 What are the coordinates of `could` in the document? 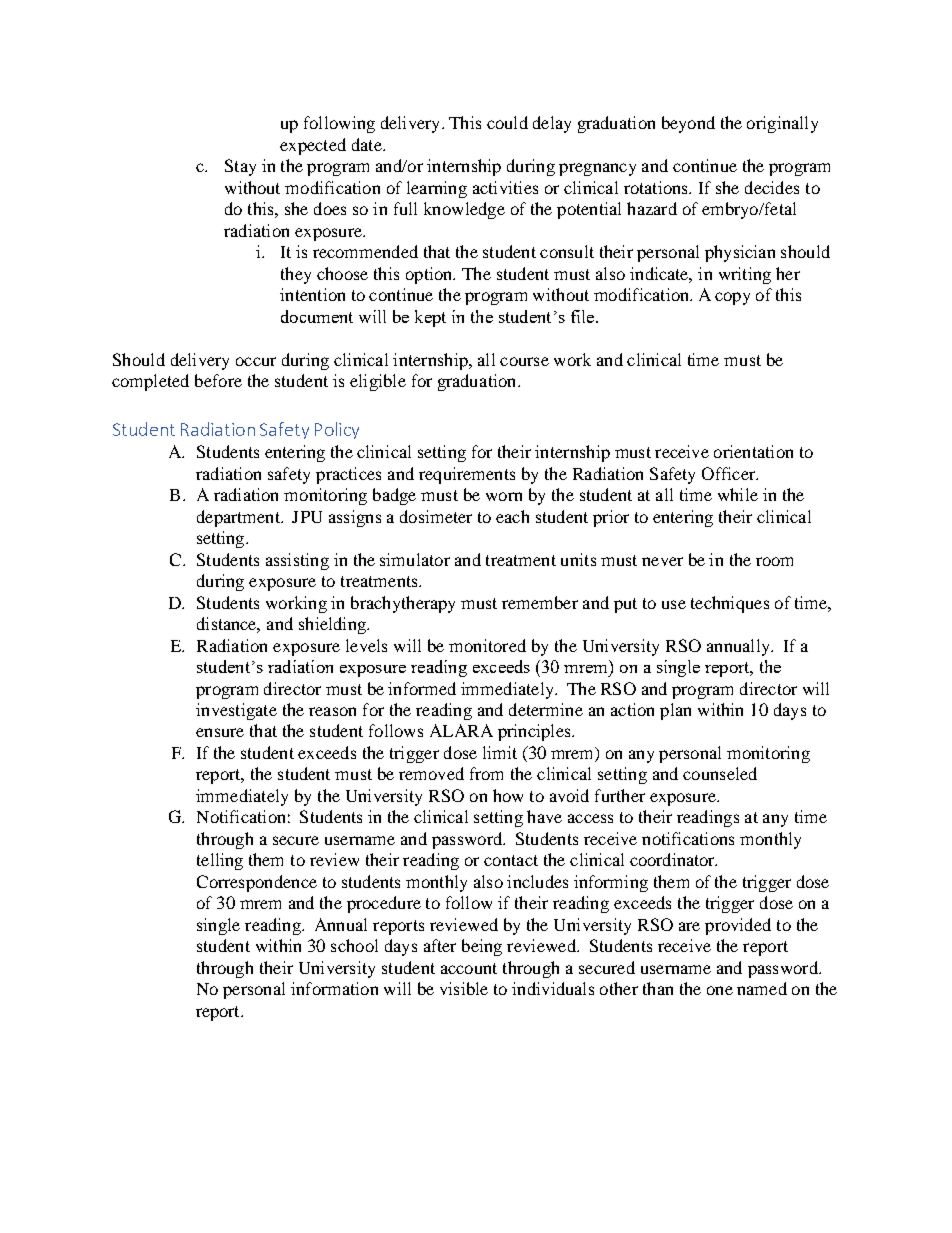 It's located at (507, 122).
